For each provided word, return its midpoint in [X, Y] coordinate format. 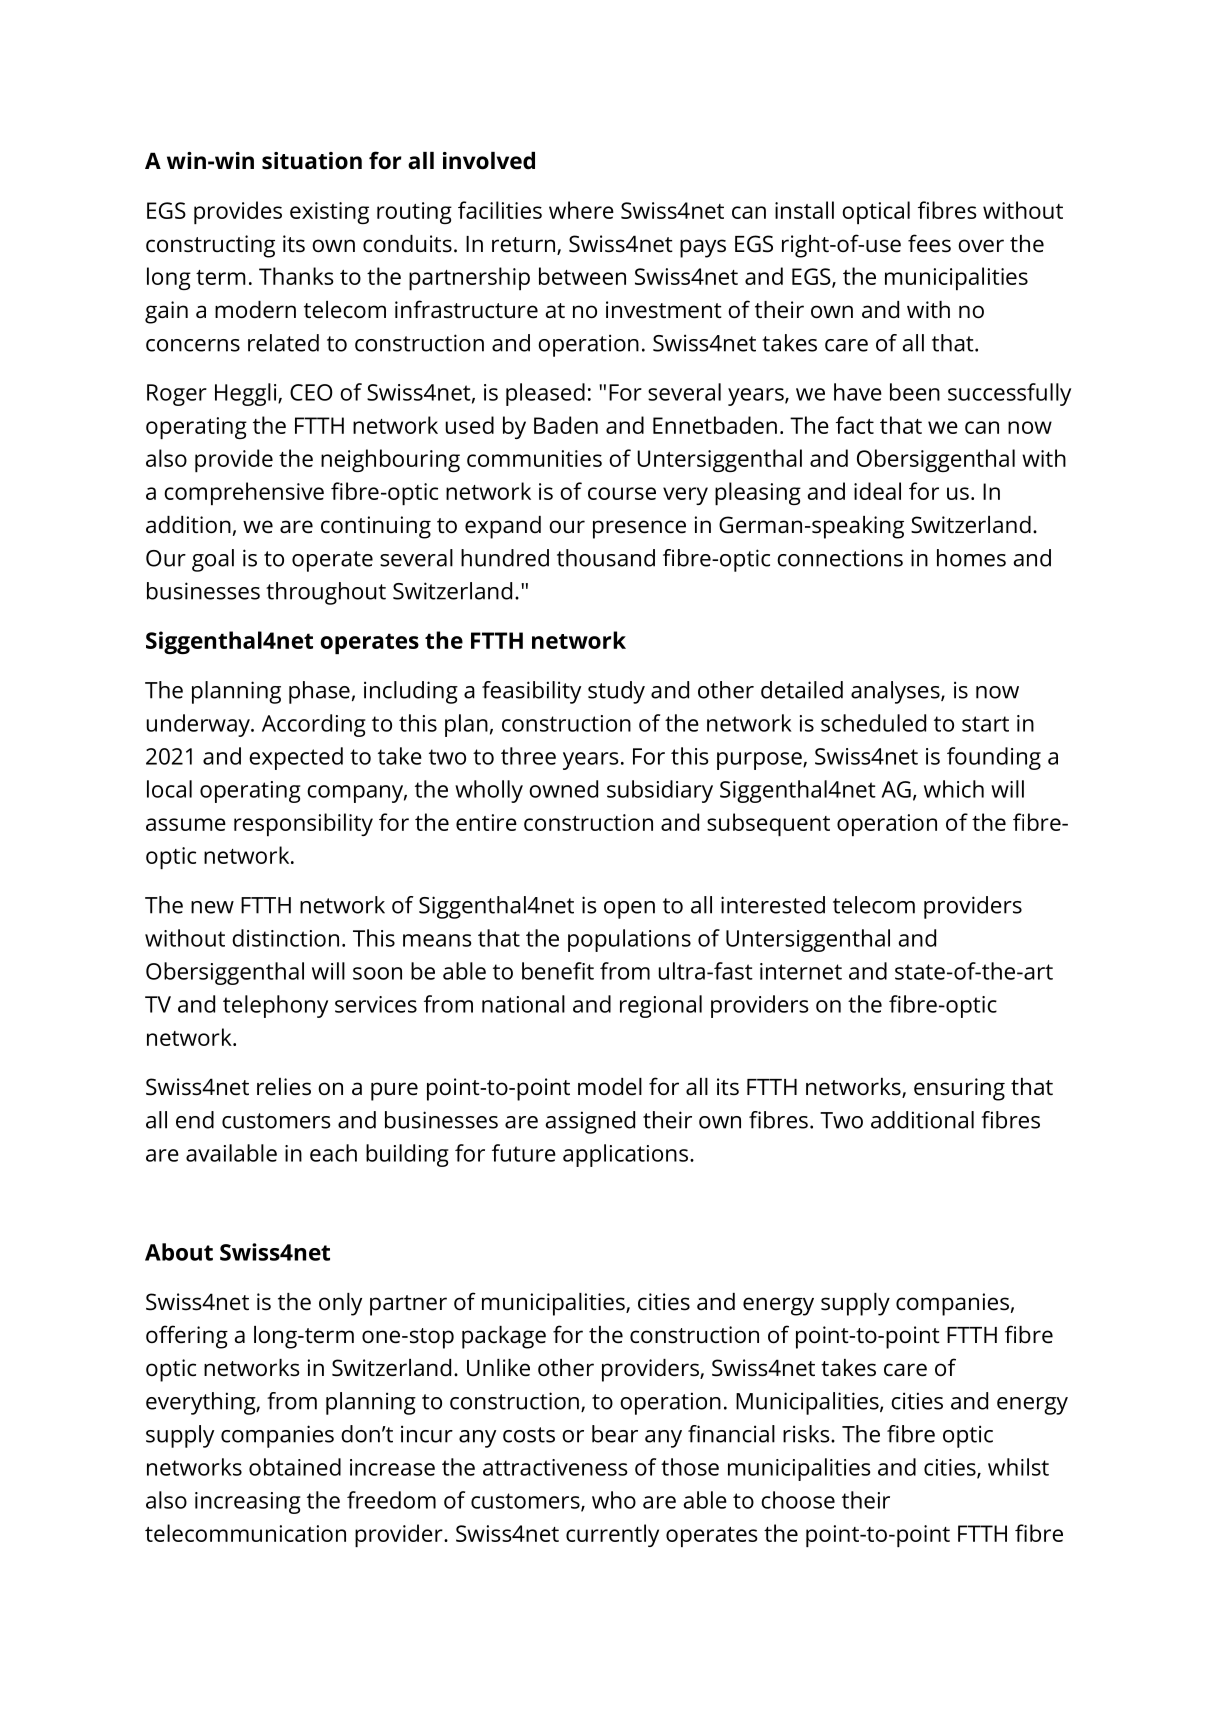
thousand [606, 558]
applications [625, 1155]
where [581, 210]
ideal [877, 491]
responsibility [303, 824]
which [954, 789]
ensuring [959, 1089]
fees [929, 243]
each [333, 1153]
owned [563, 789]
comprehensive [244, 493]
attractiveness [555, 1467]
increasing [248, 1503]
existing [329, 213]
